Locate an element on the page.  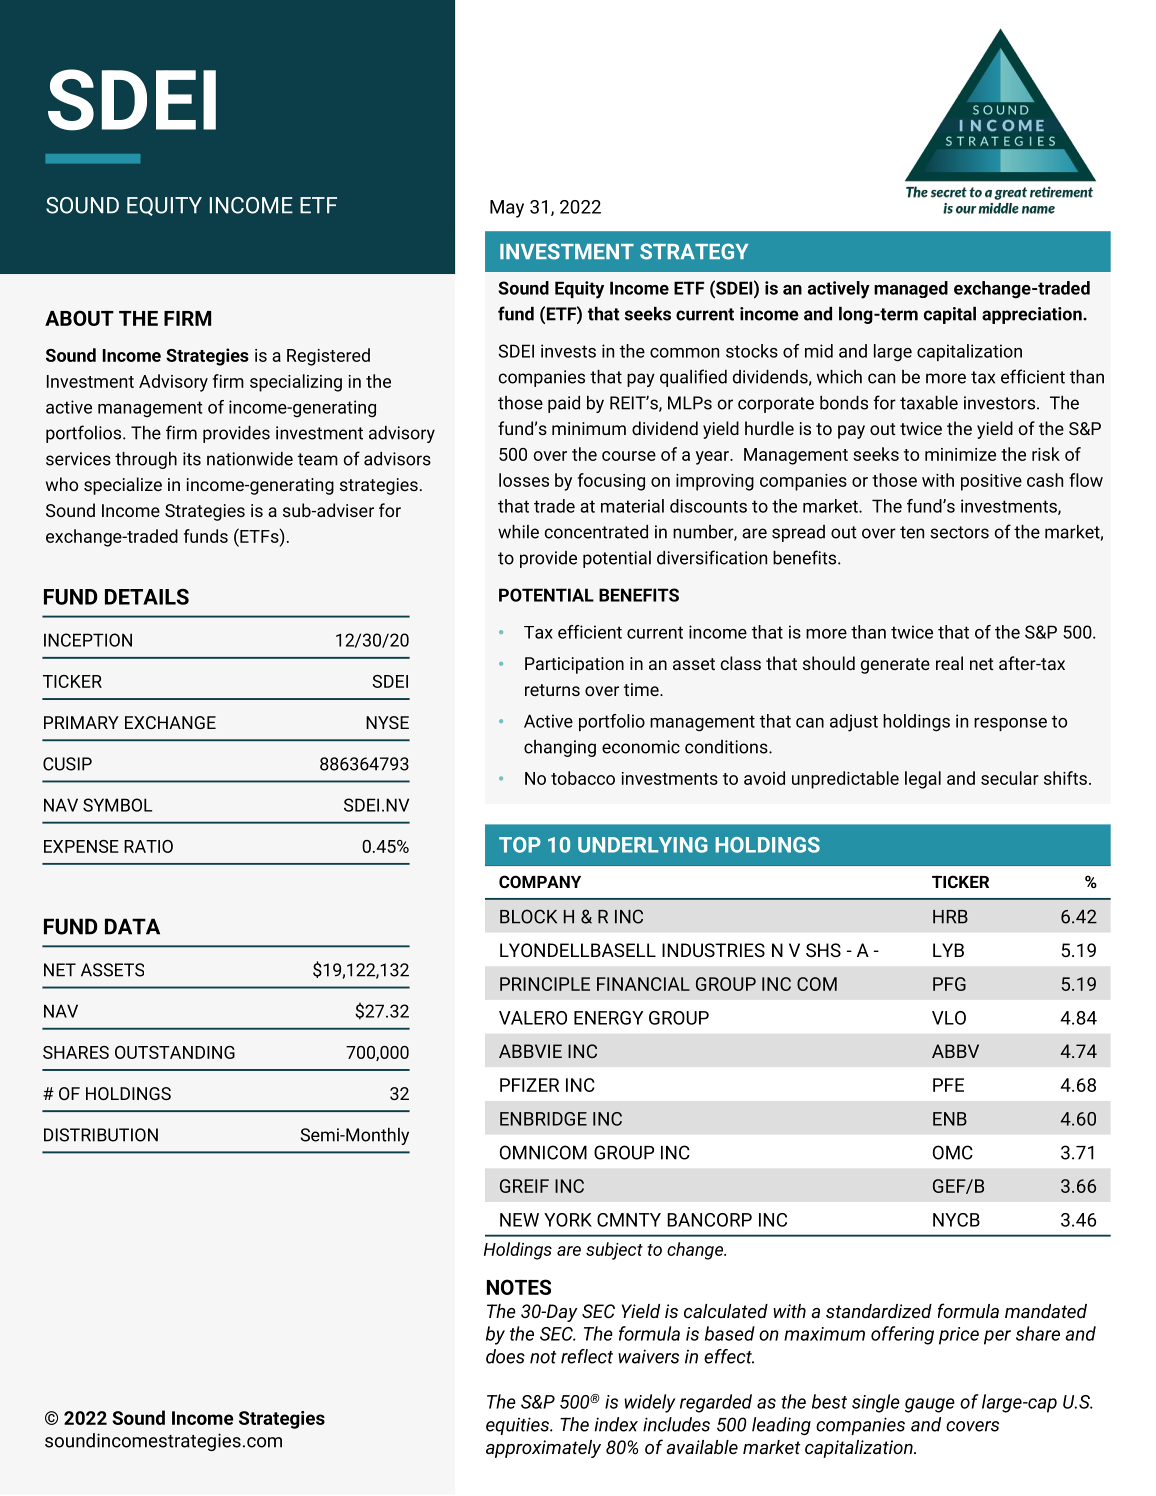
DISTRIBUTION is located at coordinates (101, 1135).
